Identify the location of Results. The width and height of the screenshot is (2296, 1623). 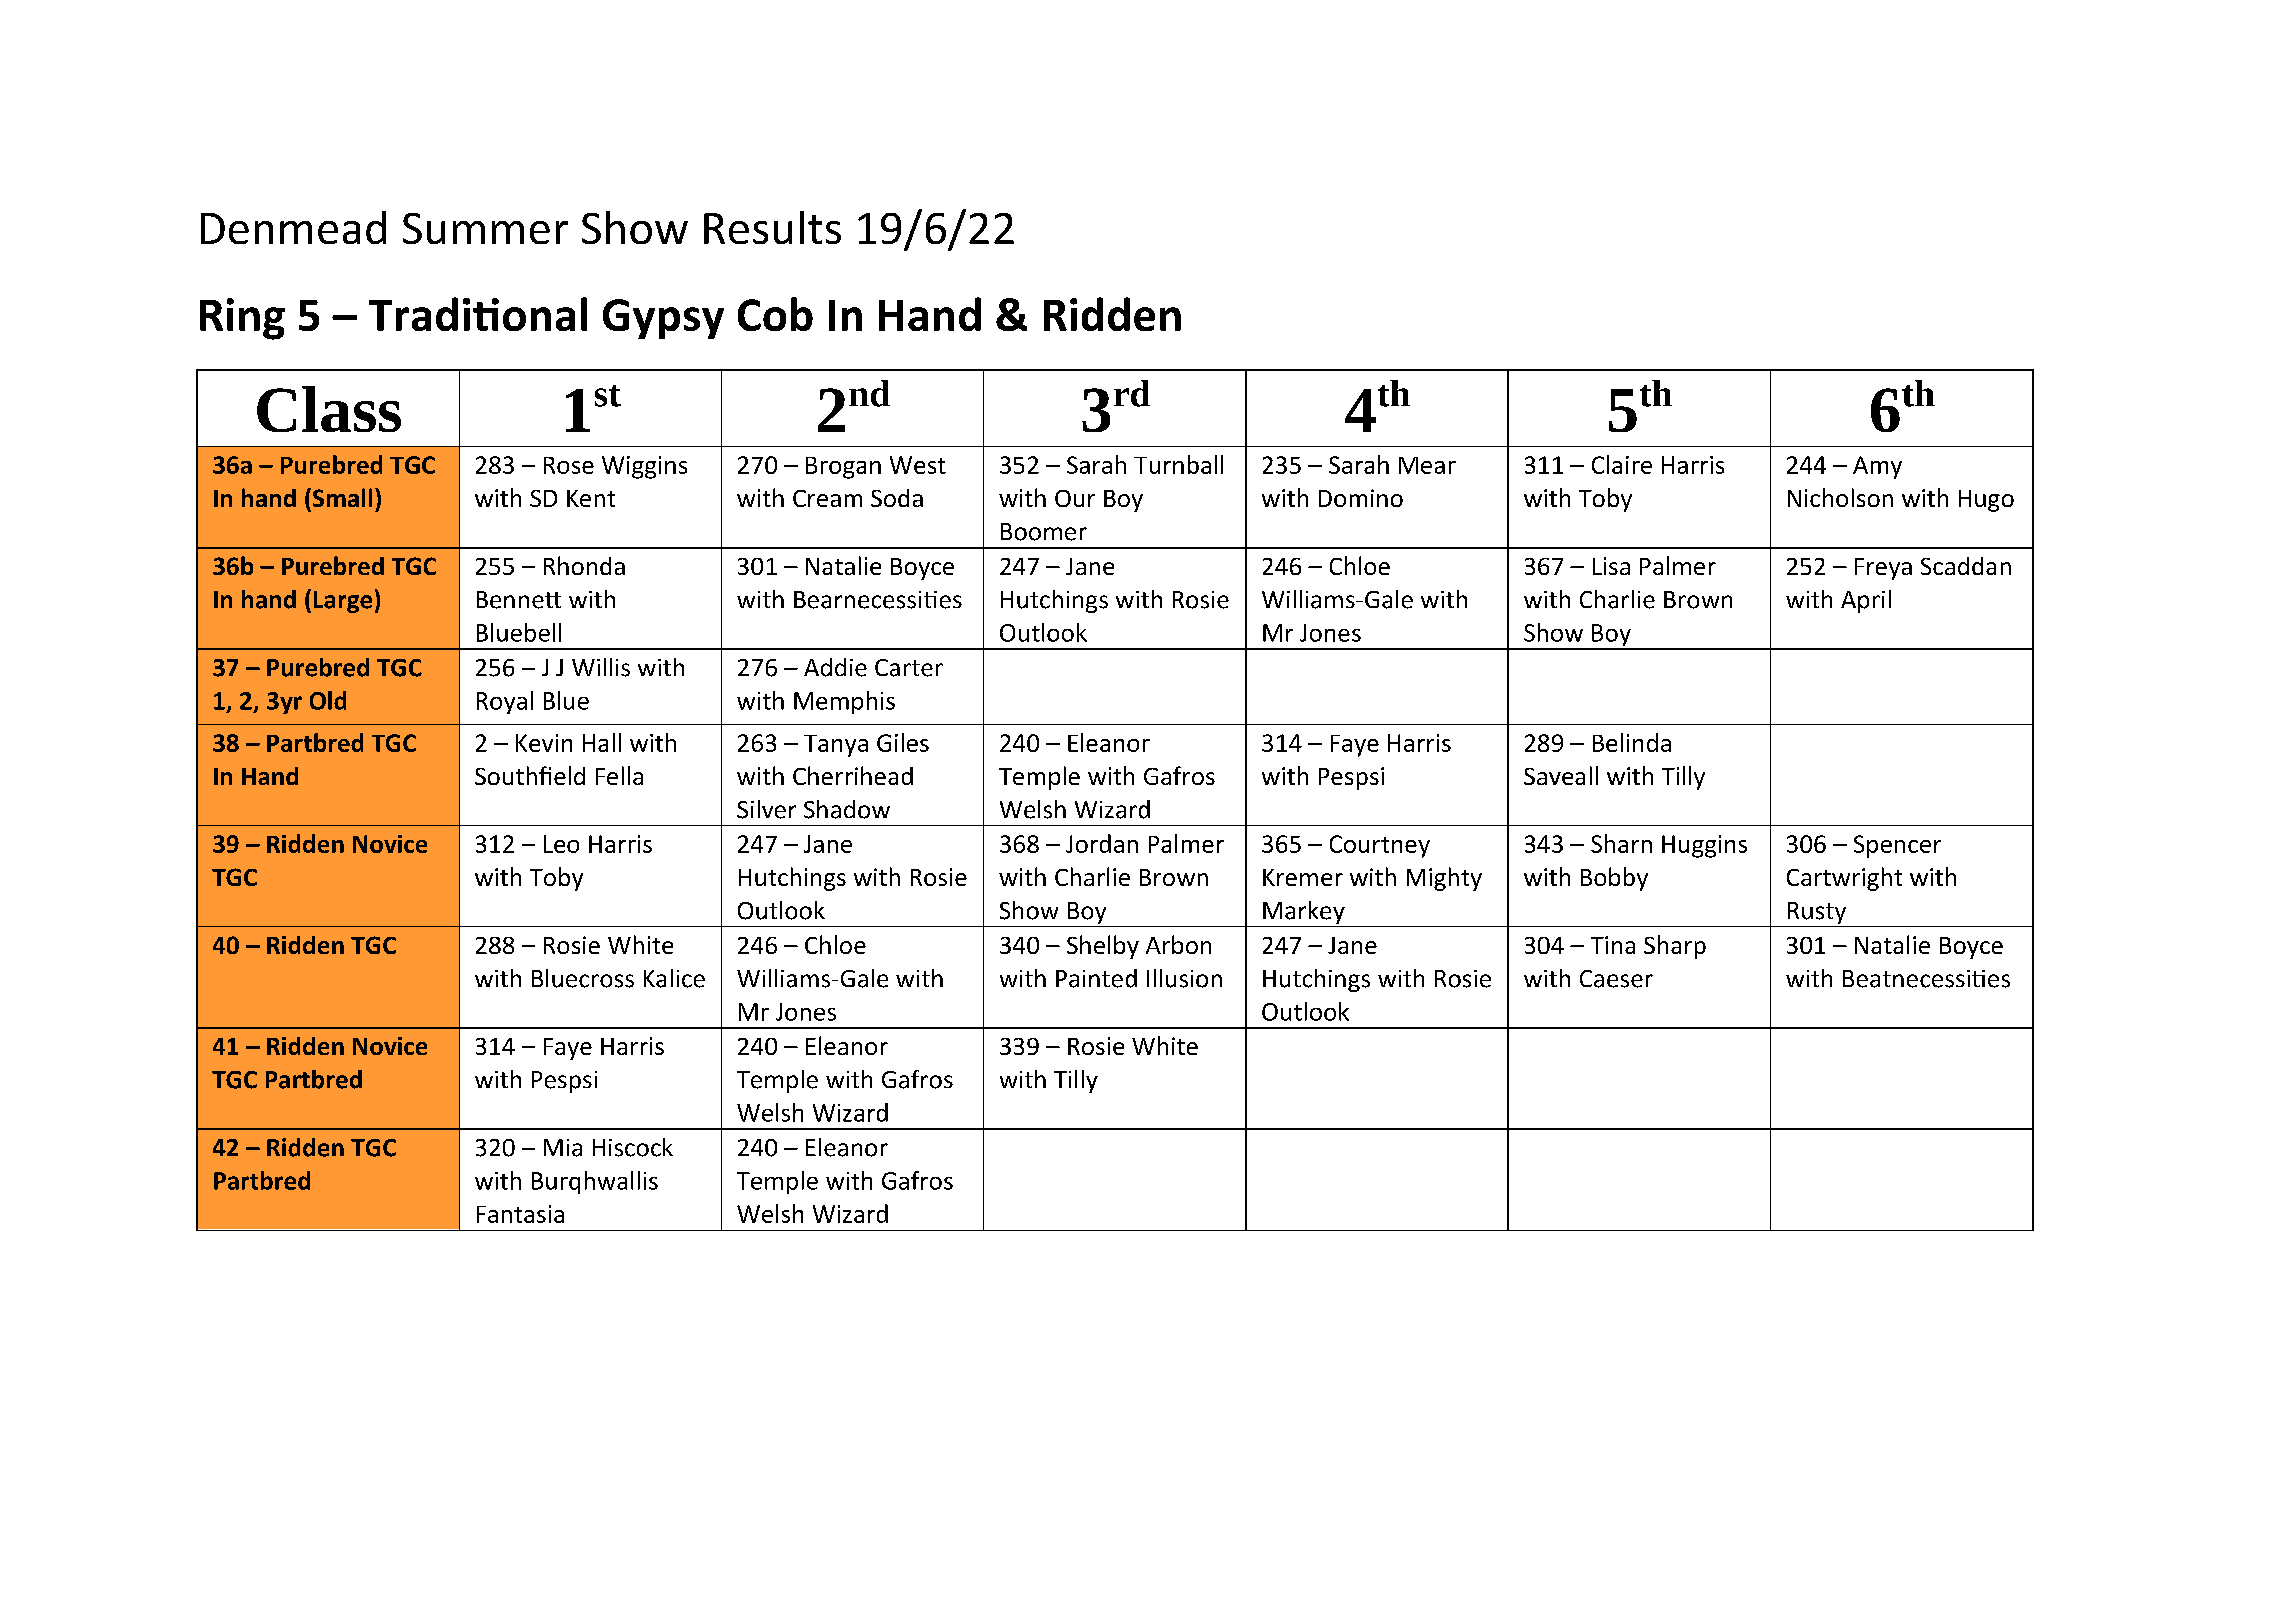
(772, 227).
